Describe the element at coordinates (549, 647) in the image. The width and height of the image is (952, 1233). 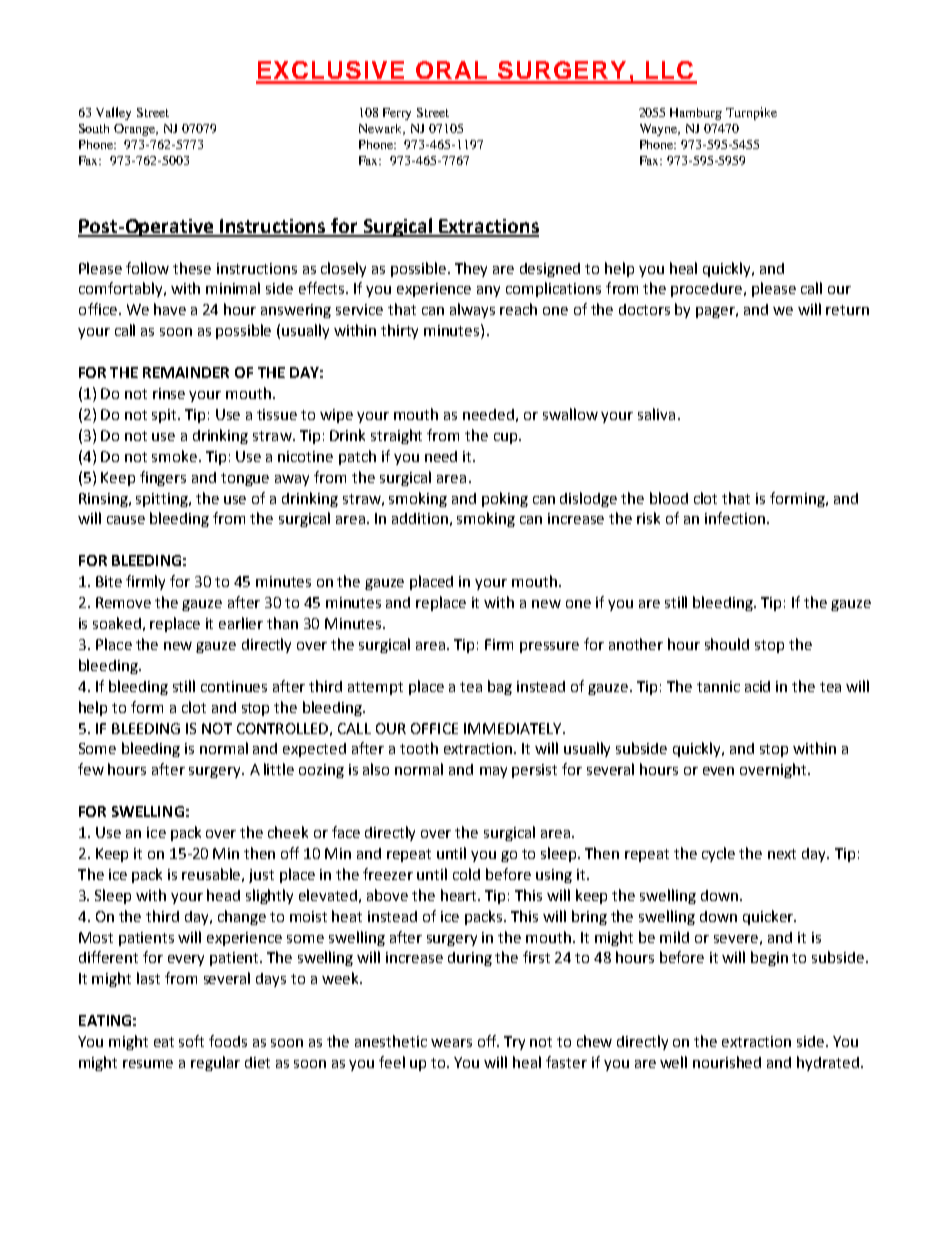
I see `pressure` at that location.
